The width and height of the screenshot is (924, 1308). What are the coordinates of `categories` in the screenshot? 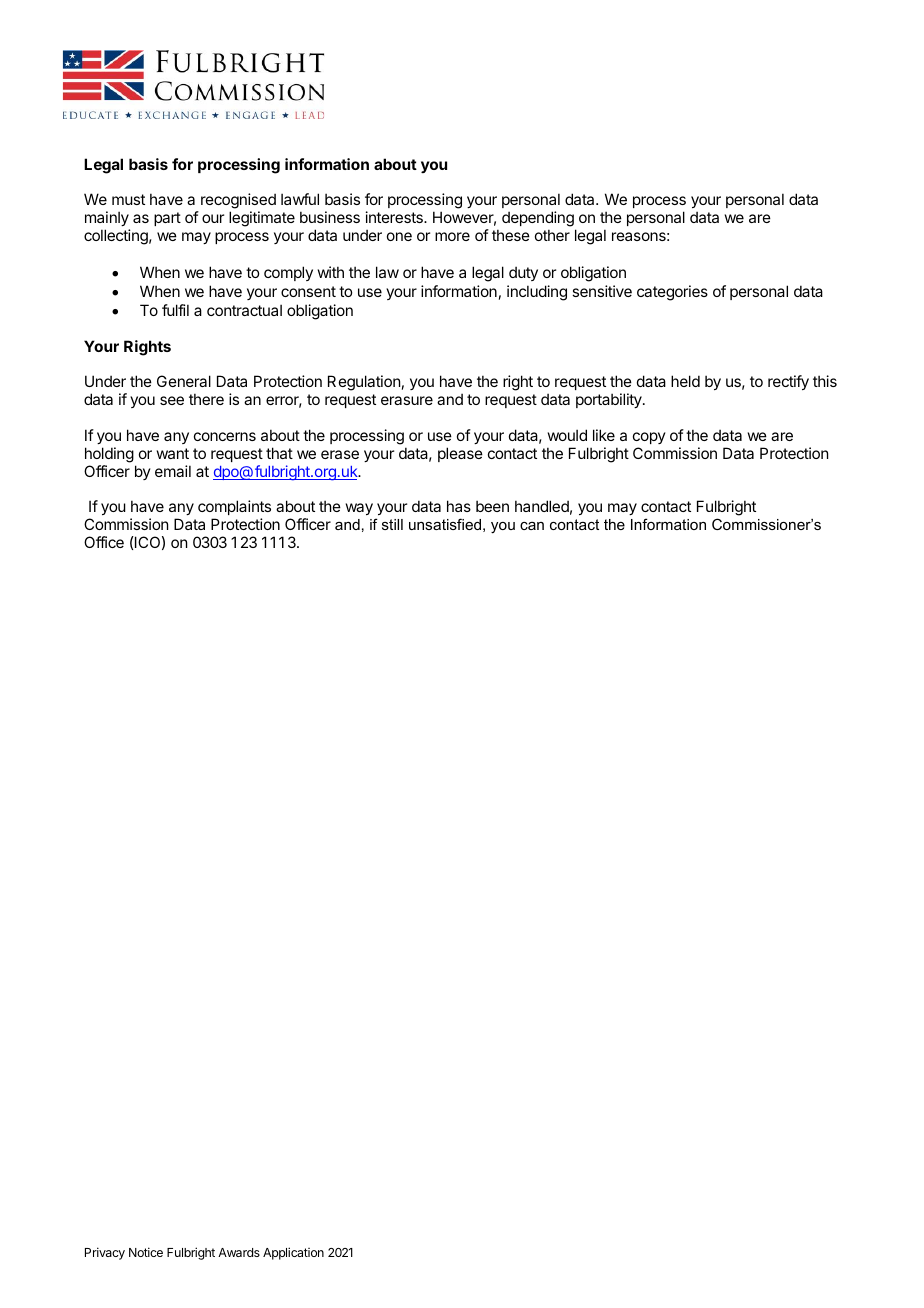 It's located at (672, 293).
